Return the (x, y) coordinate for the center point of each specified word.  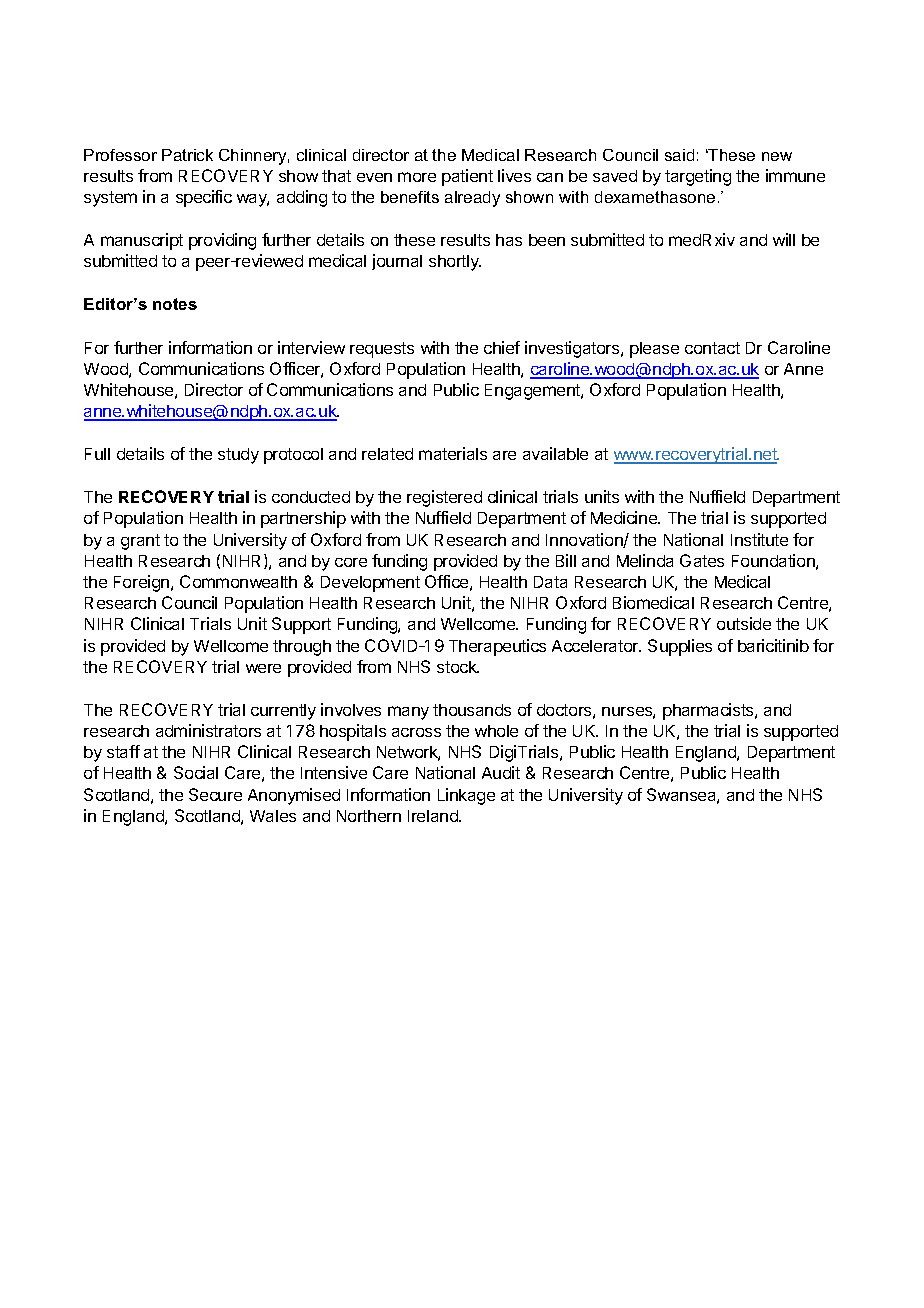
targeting (698, 177)
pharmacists (709, 711)
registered (444, 498)
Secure (215, 794)
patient (467, 177)
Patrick (187, 155)
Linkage (466, 796)
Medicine (625, 517)
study (238, 456)
